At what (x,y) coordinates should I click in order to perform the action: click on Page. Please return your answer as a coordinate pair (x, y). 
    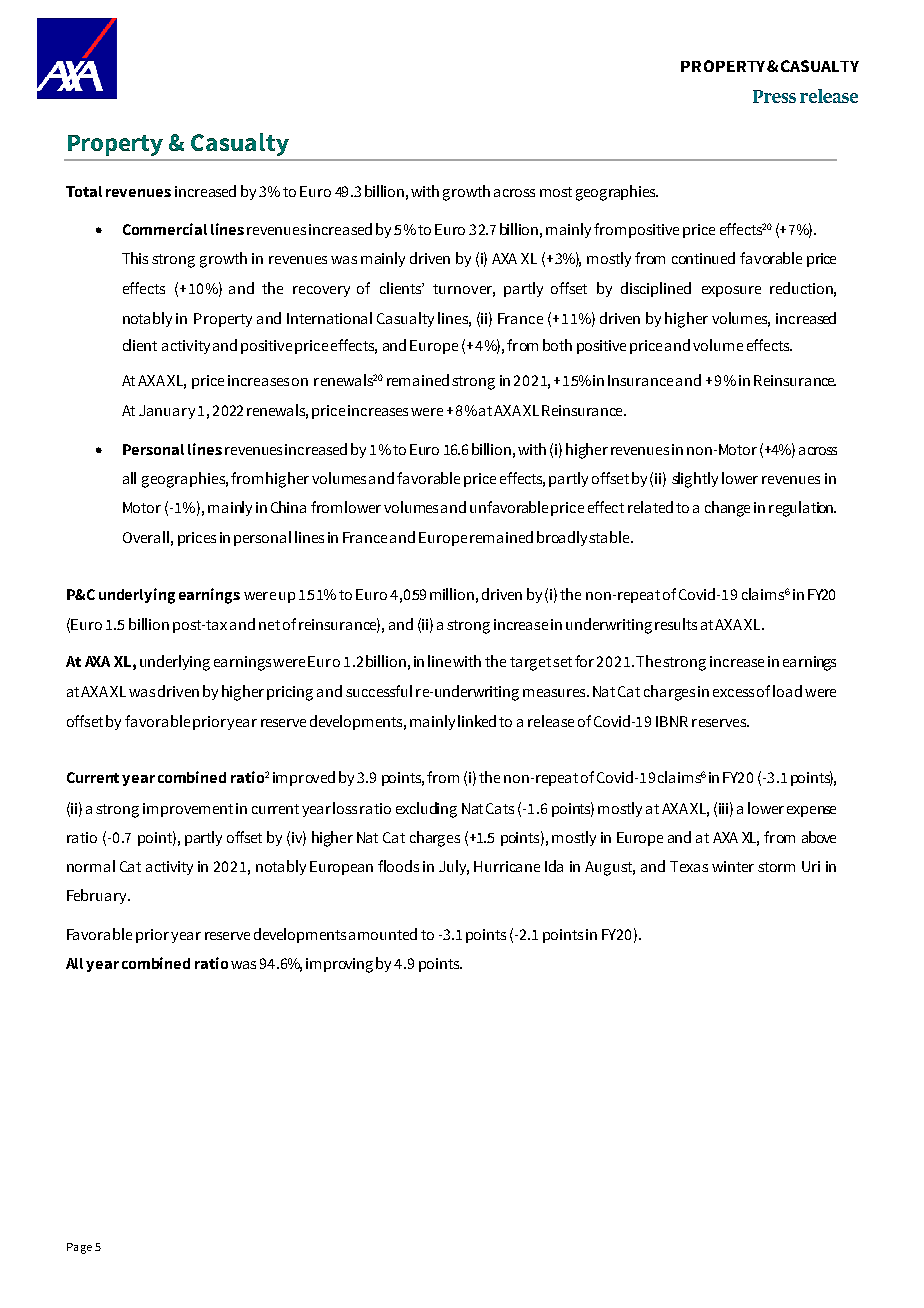
    Looking at the image, I should click on (79, 1248).
